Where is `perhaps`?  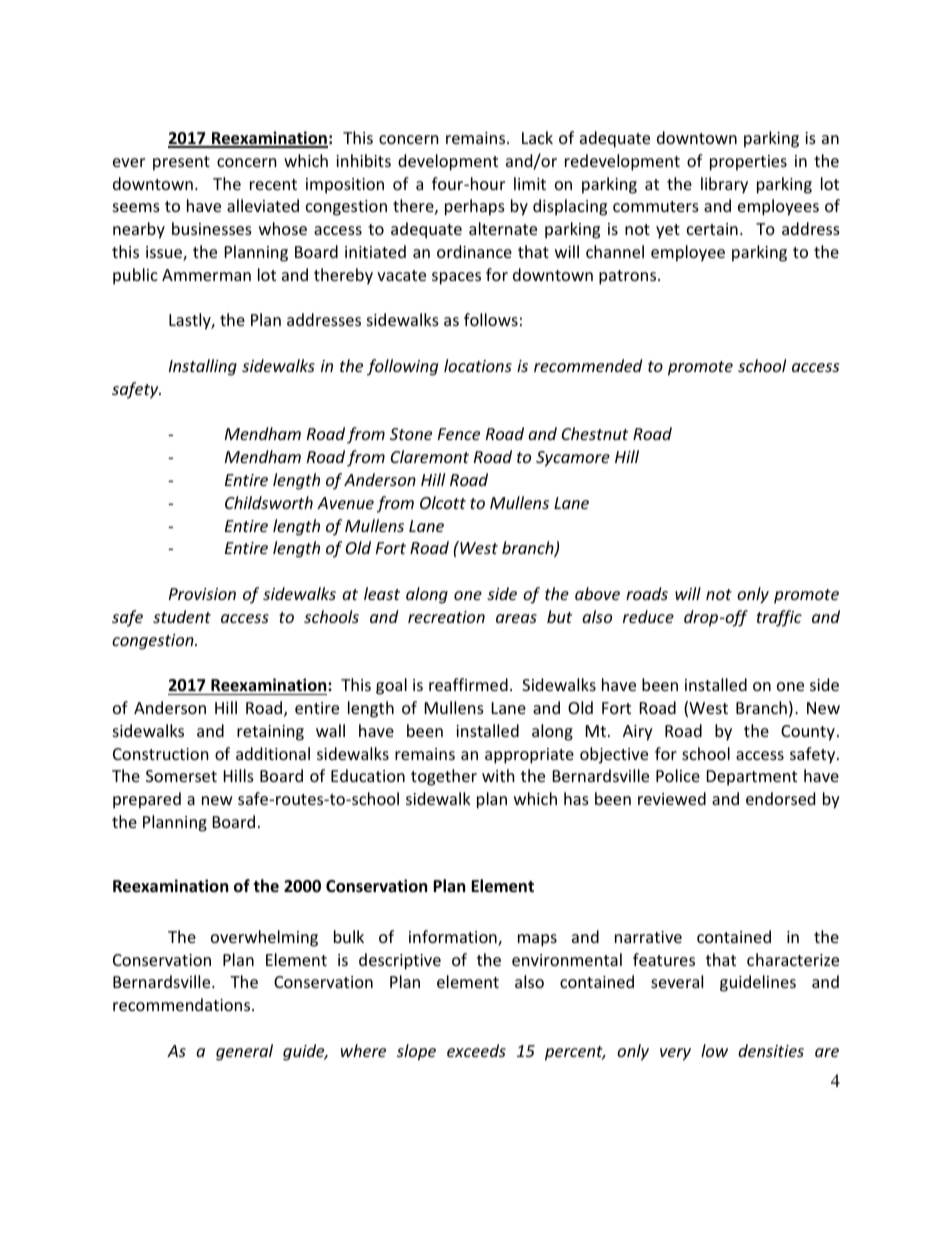 perhaps is located at coordinates (475, 207).
